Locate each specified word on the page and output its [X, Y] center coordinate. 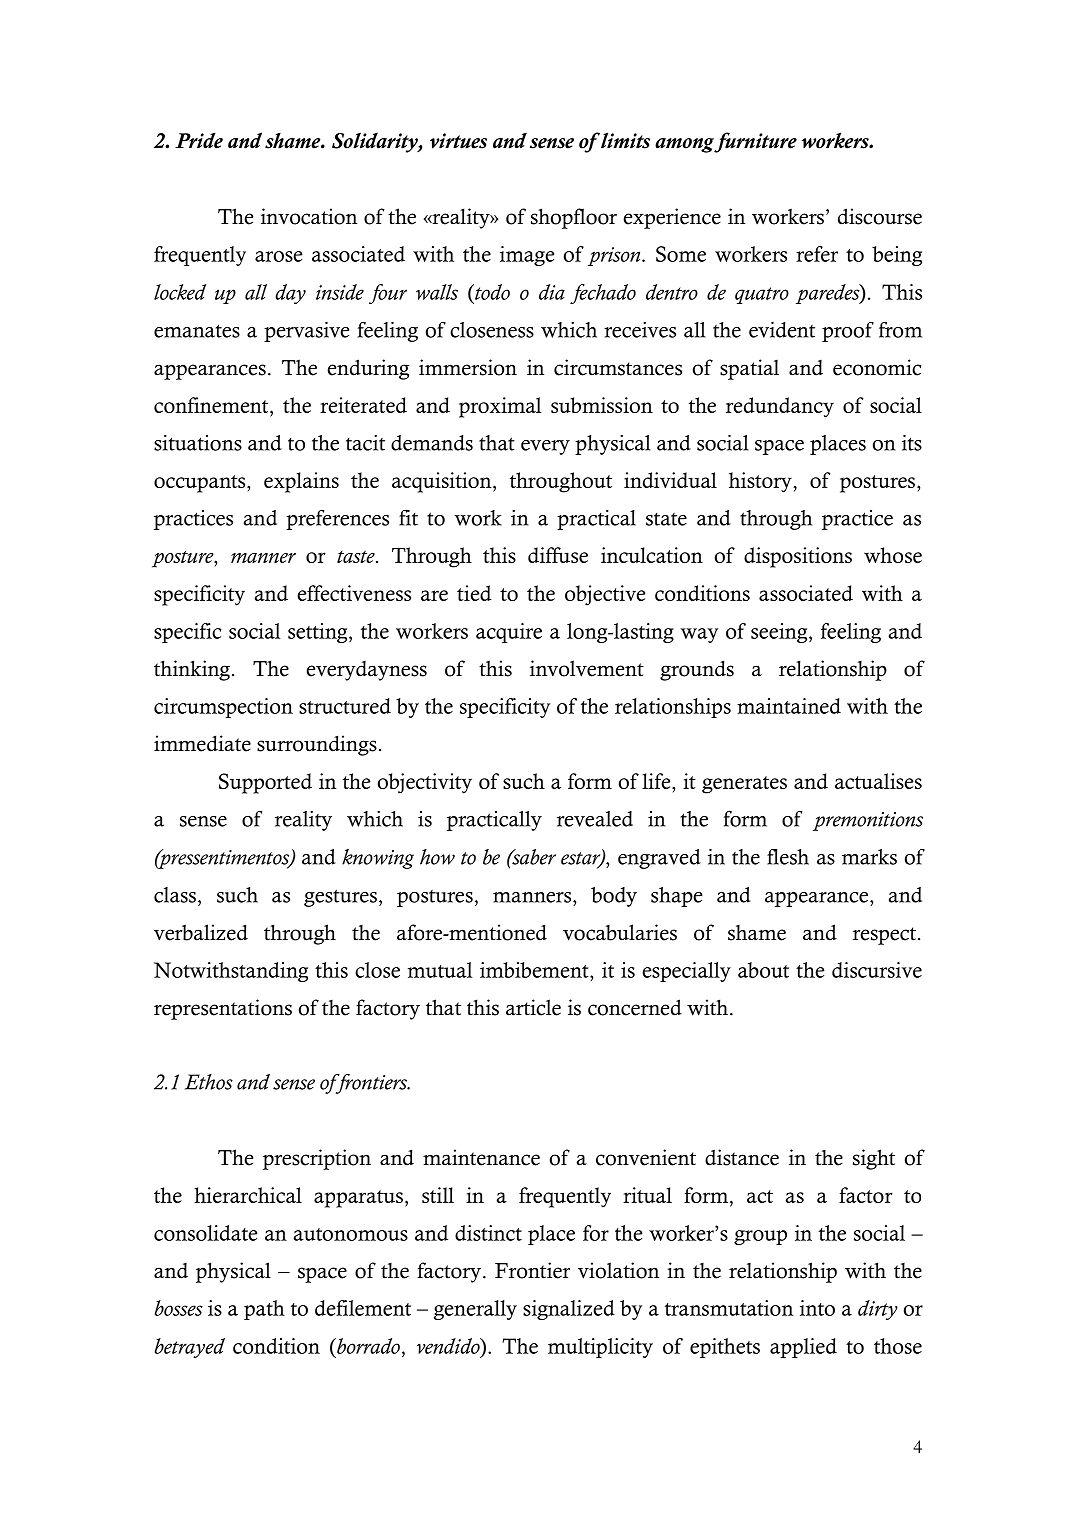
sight [874, 1159]
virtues [458, 141]
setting [319, 633]
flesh [788, 857]
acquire [509, 633]
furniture [755, 142]
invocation [309, 216]
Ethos [209, 1082]
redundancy [780, 407]
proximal [500, 407]
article [533, 1007]
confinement [212, 405]
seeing [780, 633]
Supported [265, 783]
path [264, 1310]
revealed [595, 819]
